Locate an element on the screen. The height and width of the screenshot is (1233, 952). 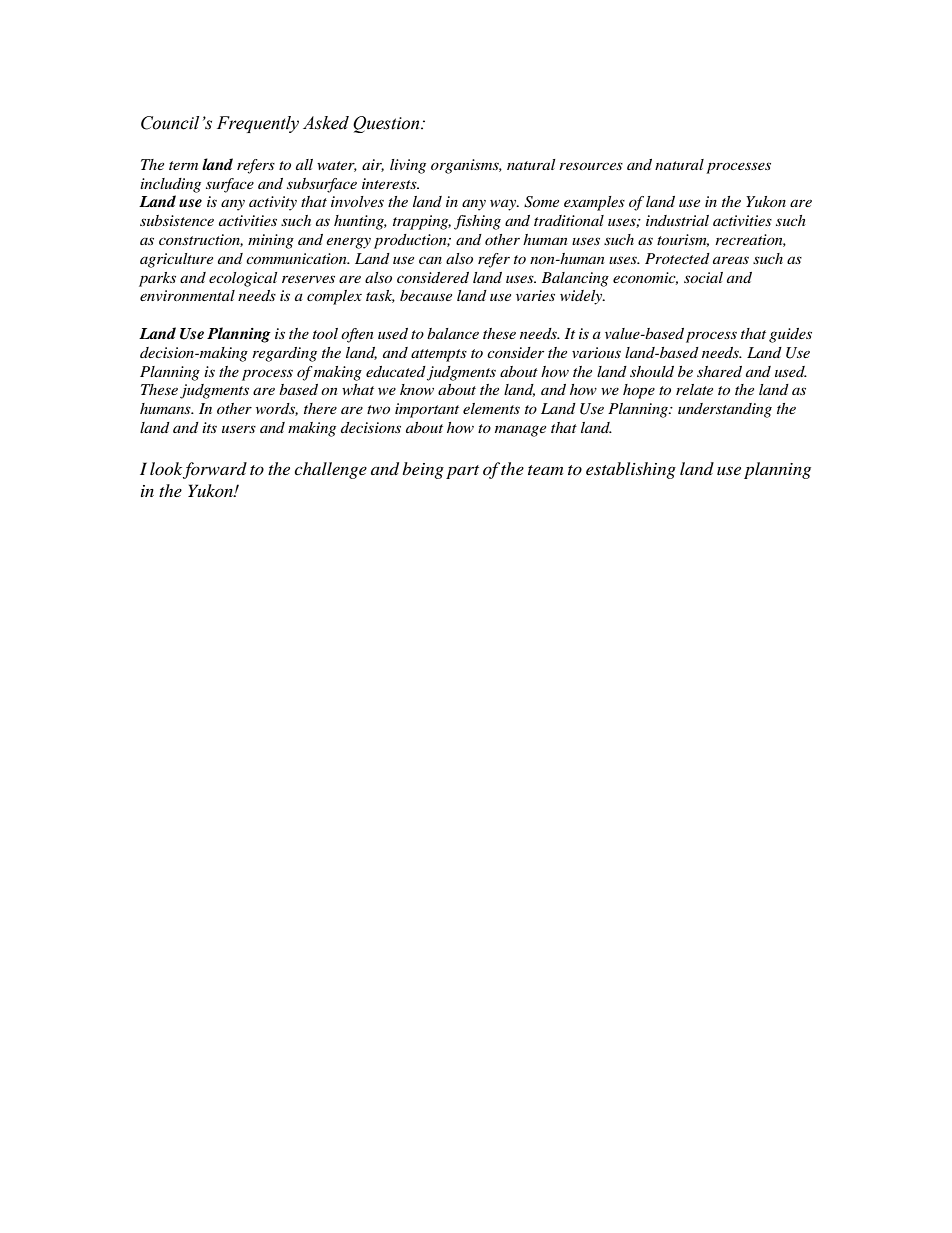
fishing is located at coordinates (477, 222).
